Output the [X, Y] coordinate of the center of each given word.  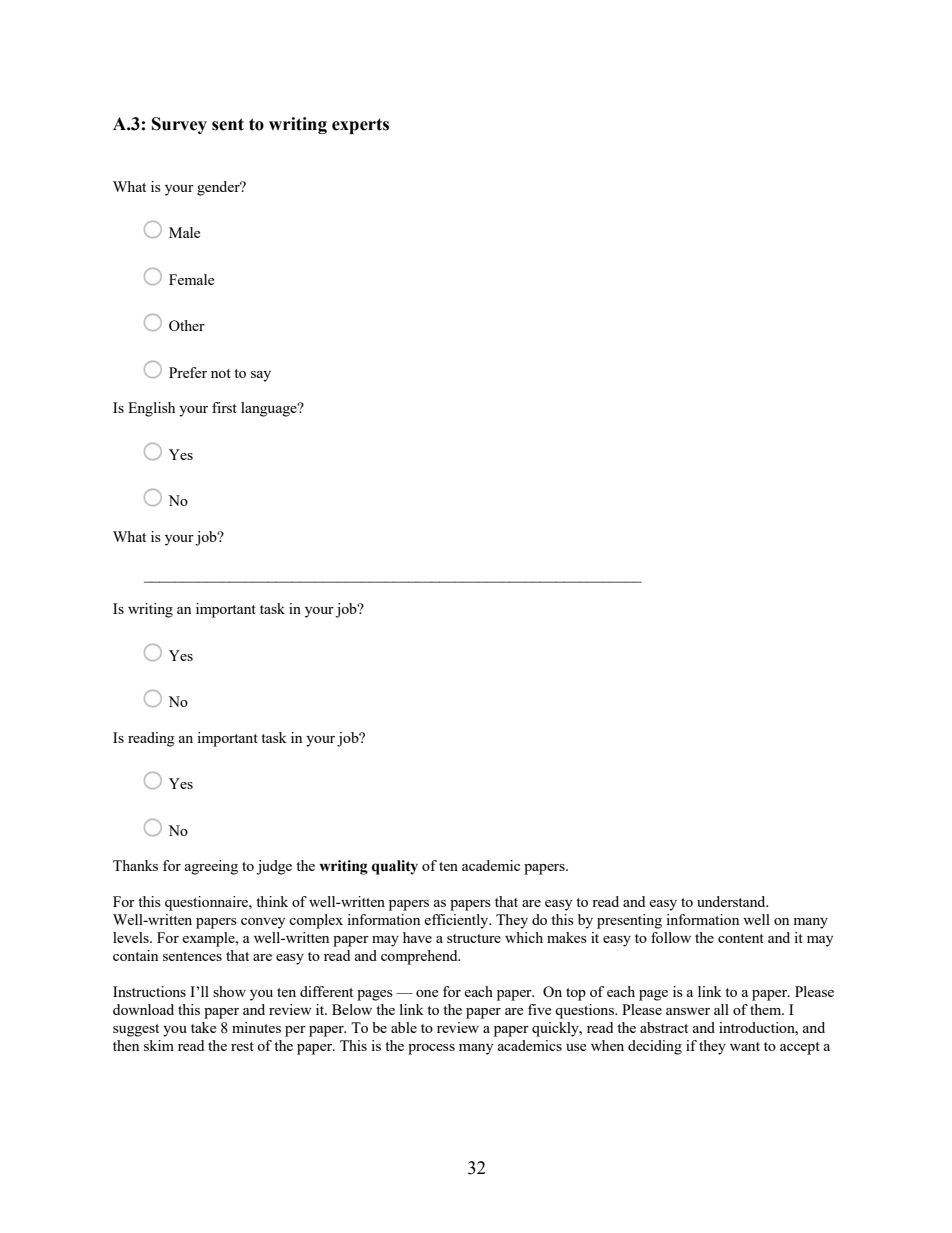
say [261, 376]
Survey [179, 125]
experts [360, 126]
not [221, 373]
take [203, 1027]
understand [732, 901]
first [224, 407]
